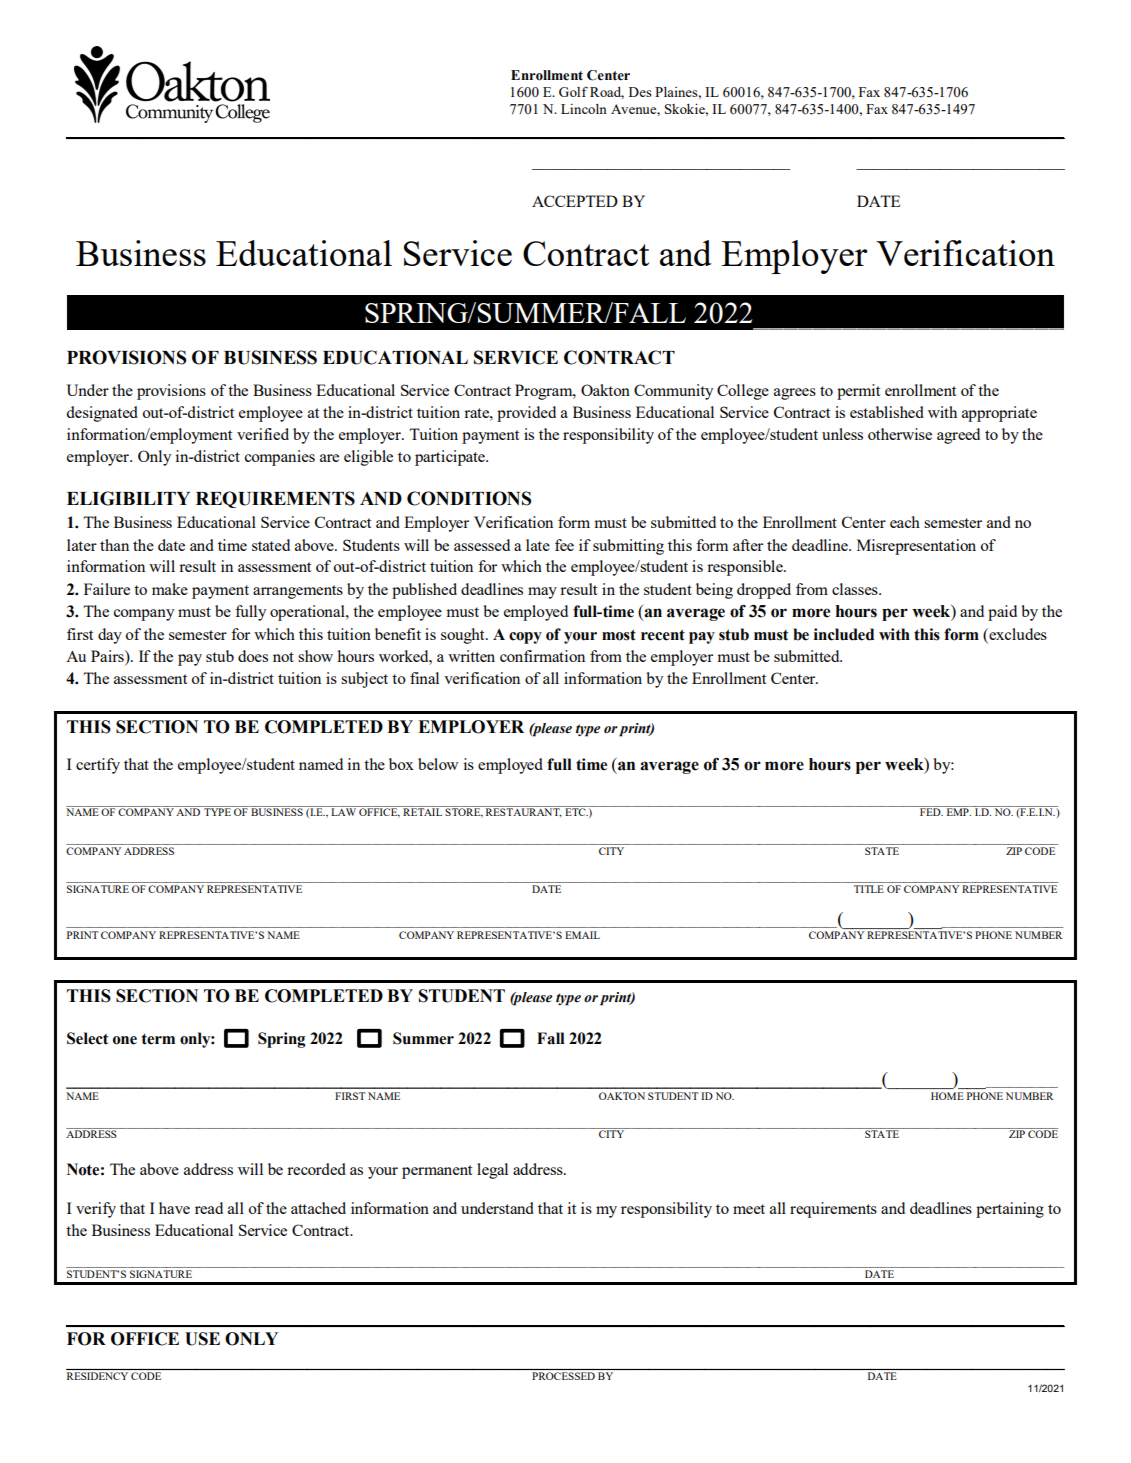 The image size is (1131, 1463). What do you see at coordinates (526, 414) in the document?
I see `provided` at bounding box center [526, 414].
